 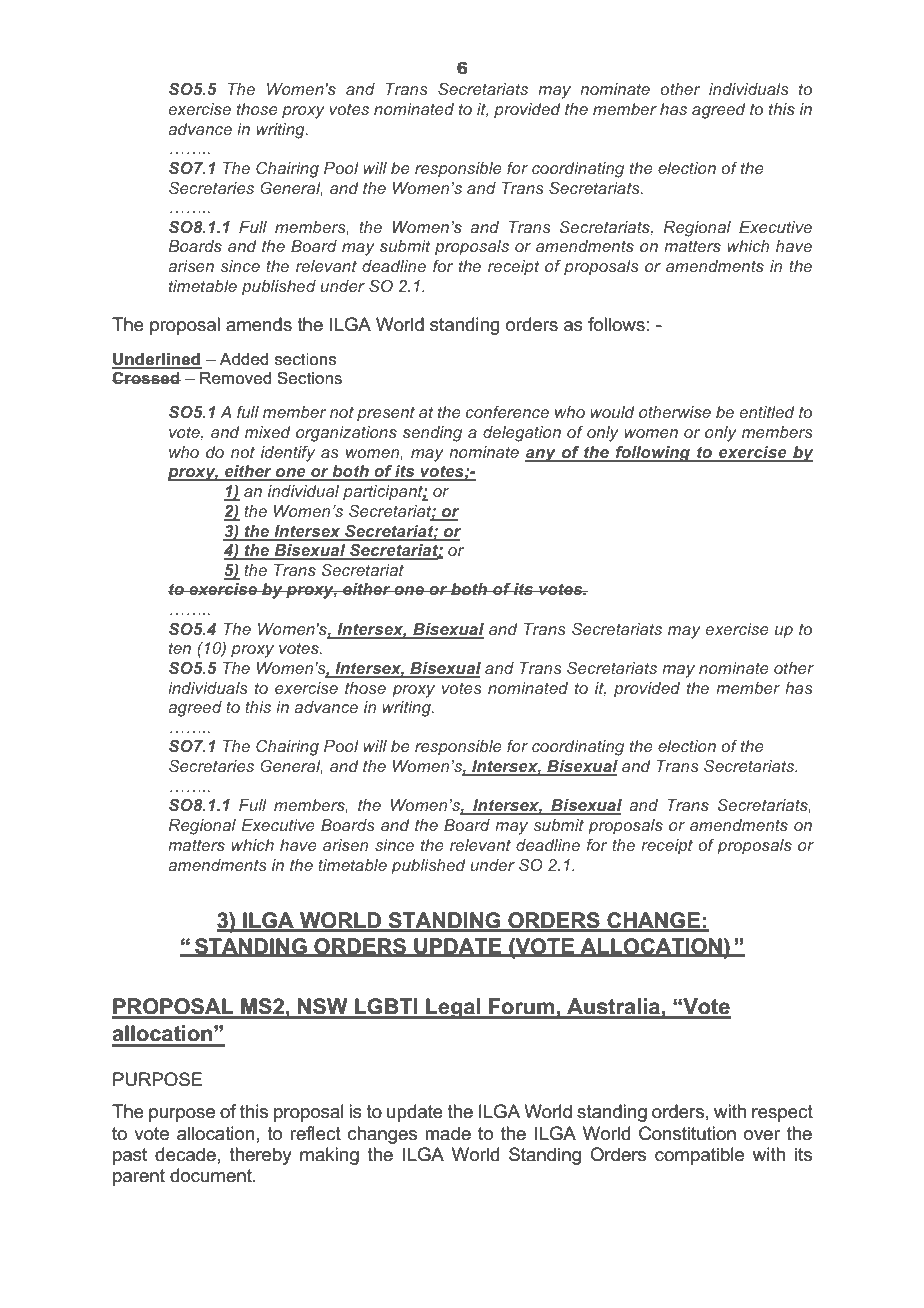 What do you see at coordinates (453, 1008) in the page?
I see `Legal` at bounding box center [453, 1008].
